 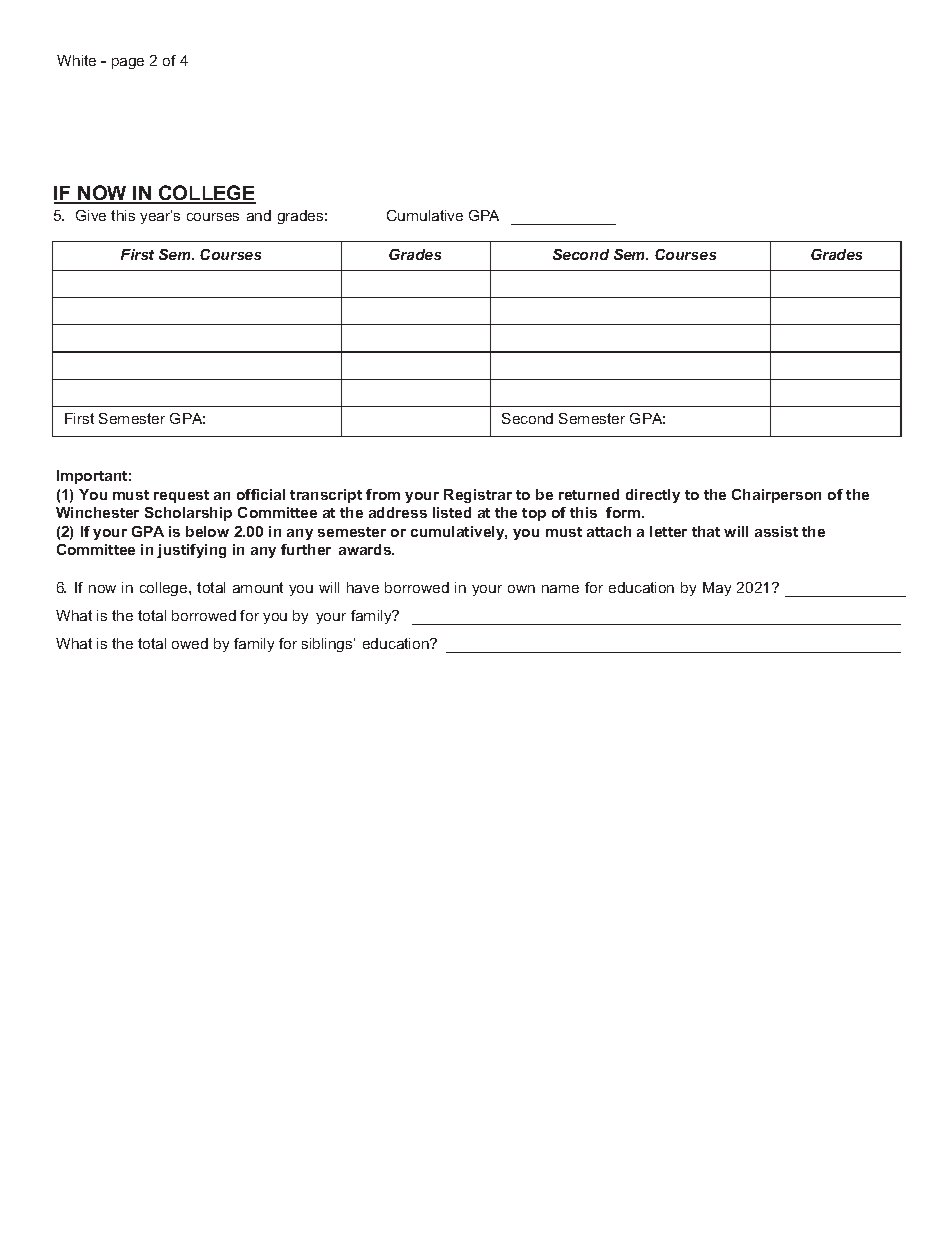 I want to click on directly, so click(x=653, y=496).
